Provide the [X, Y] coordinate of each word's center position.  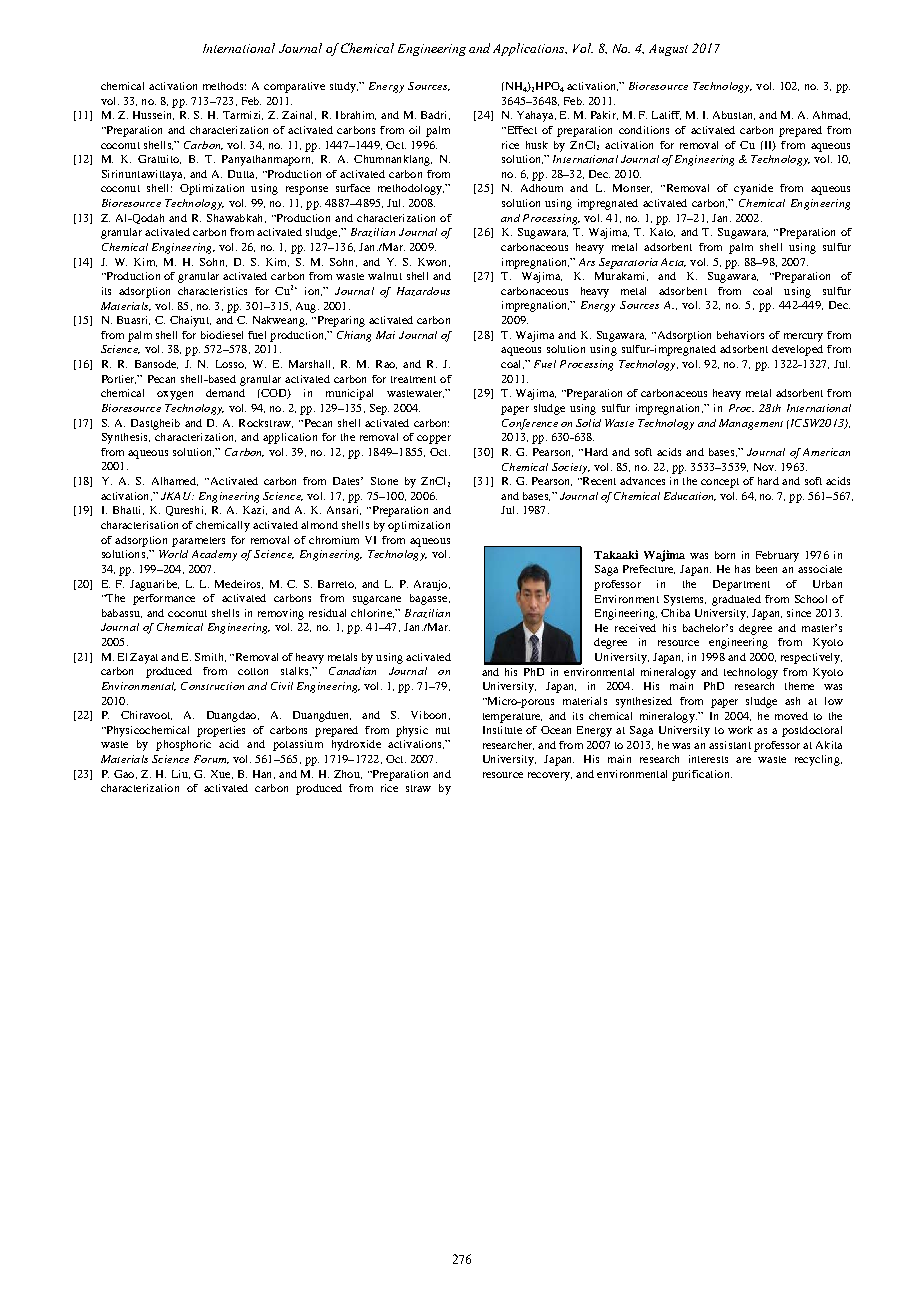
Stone [384, 481]
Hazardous [423, 291]
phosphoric [183, 745]
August [668, 50]
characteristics [212, 291]
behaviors [740, 335]
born [725, 555]
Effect [520, 130]
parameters [198, 542]
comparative [294, 87]
